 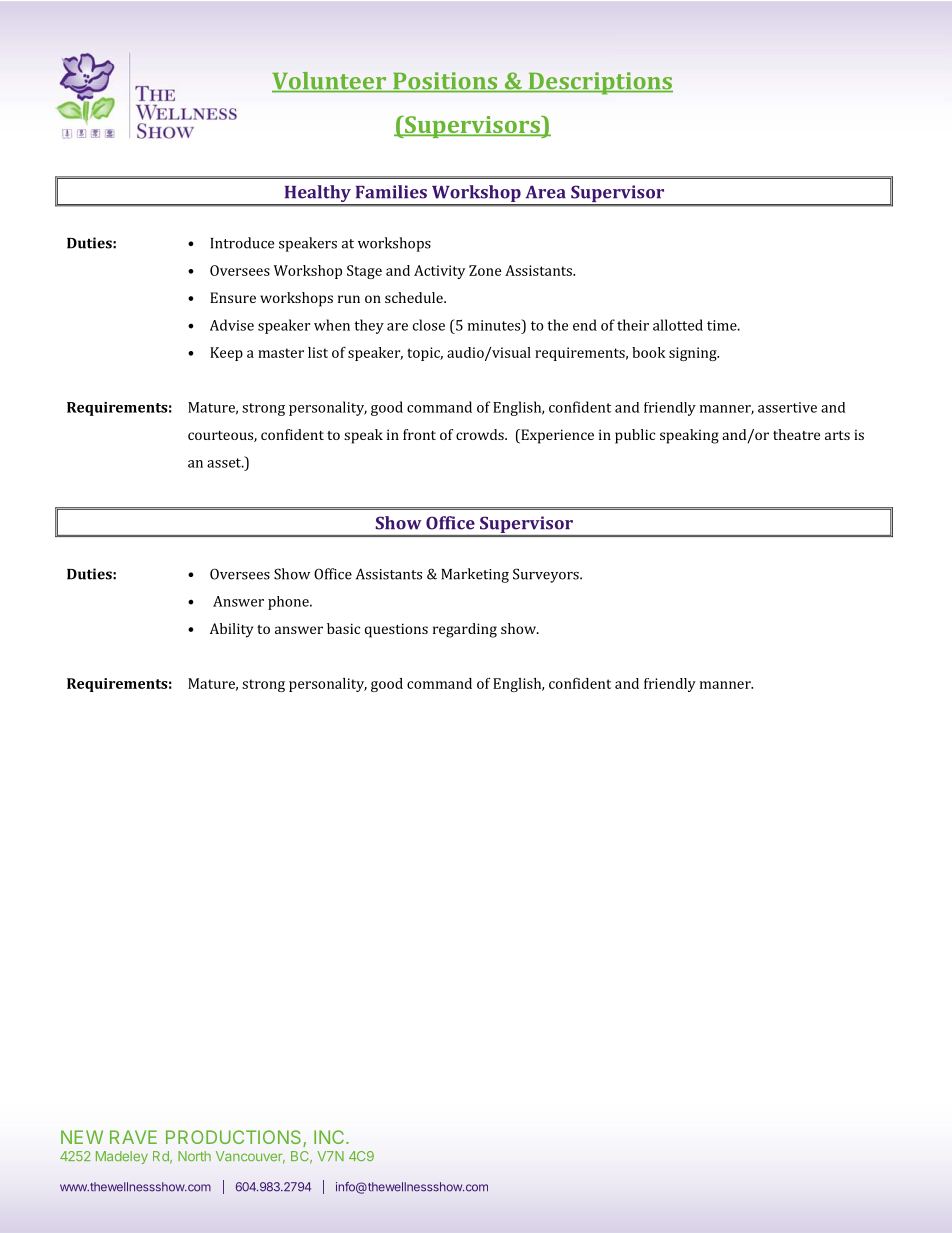 I want to click on crowds, so click(x=481, y=434).
